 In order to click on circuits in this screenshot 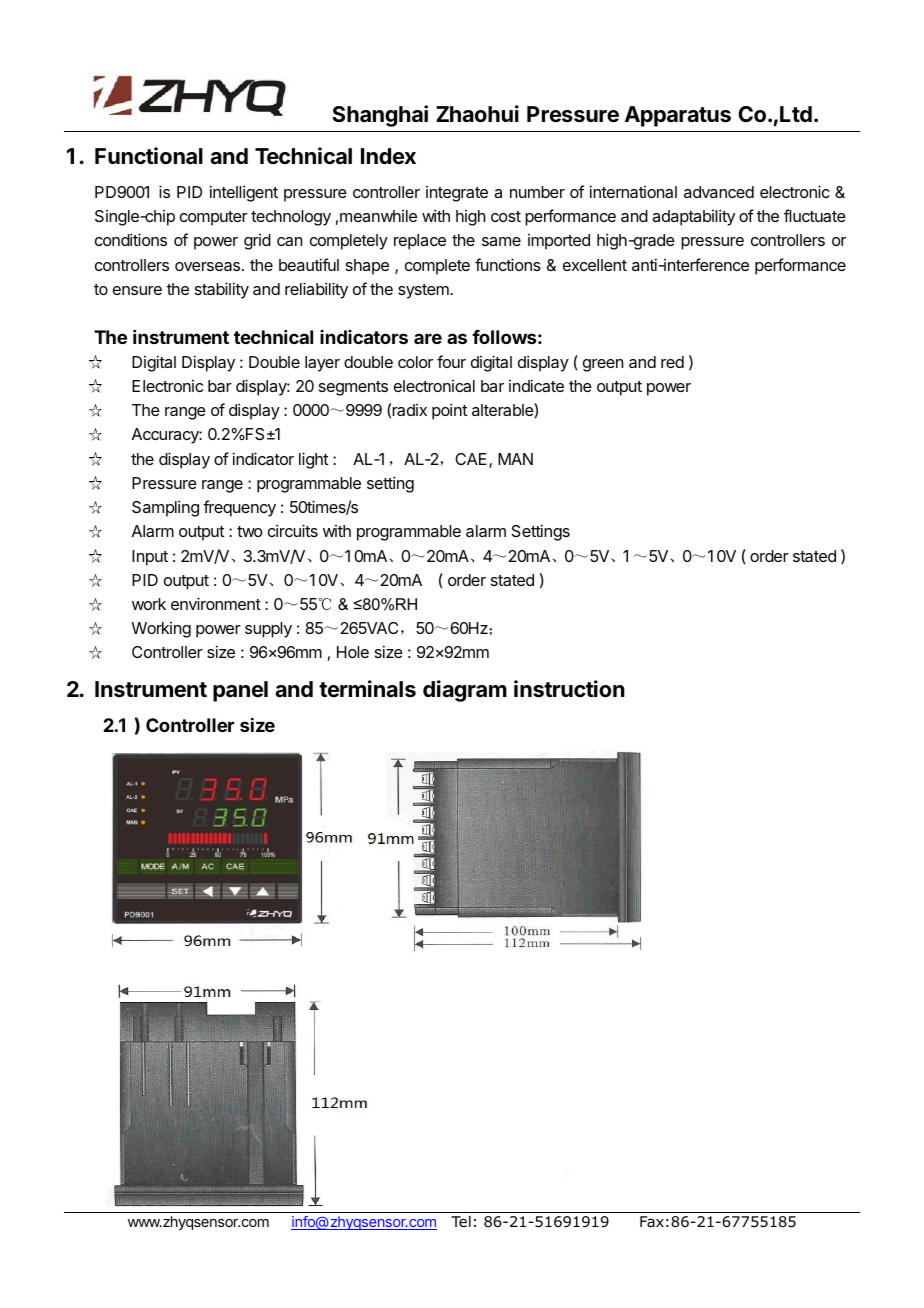, I will do `click(293, 530)`.
